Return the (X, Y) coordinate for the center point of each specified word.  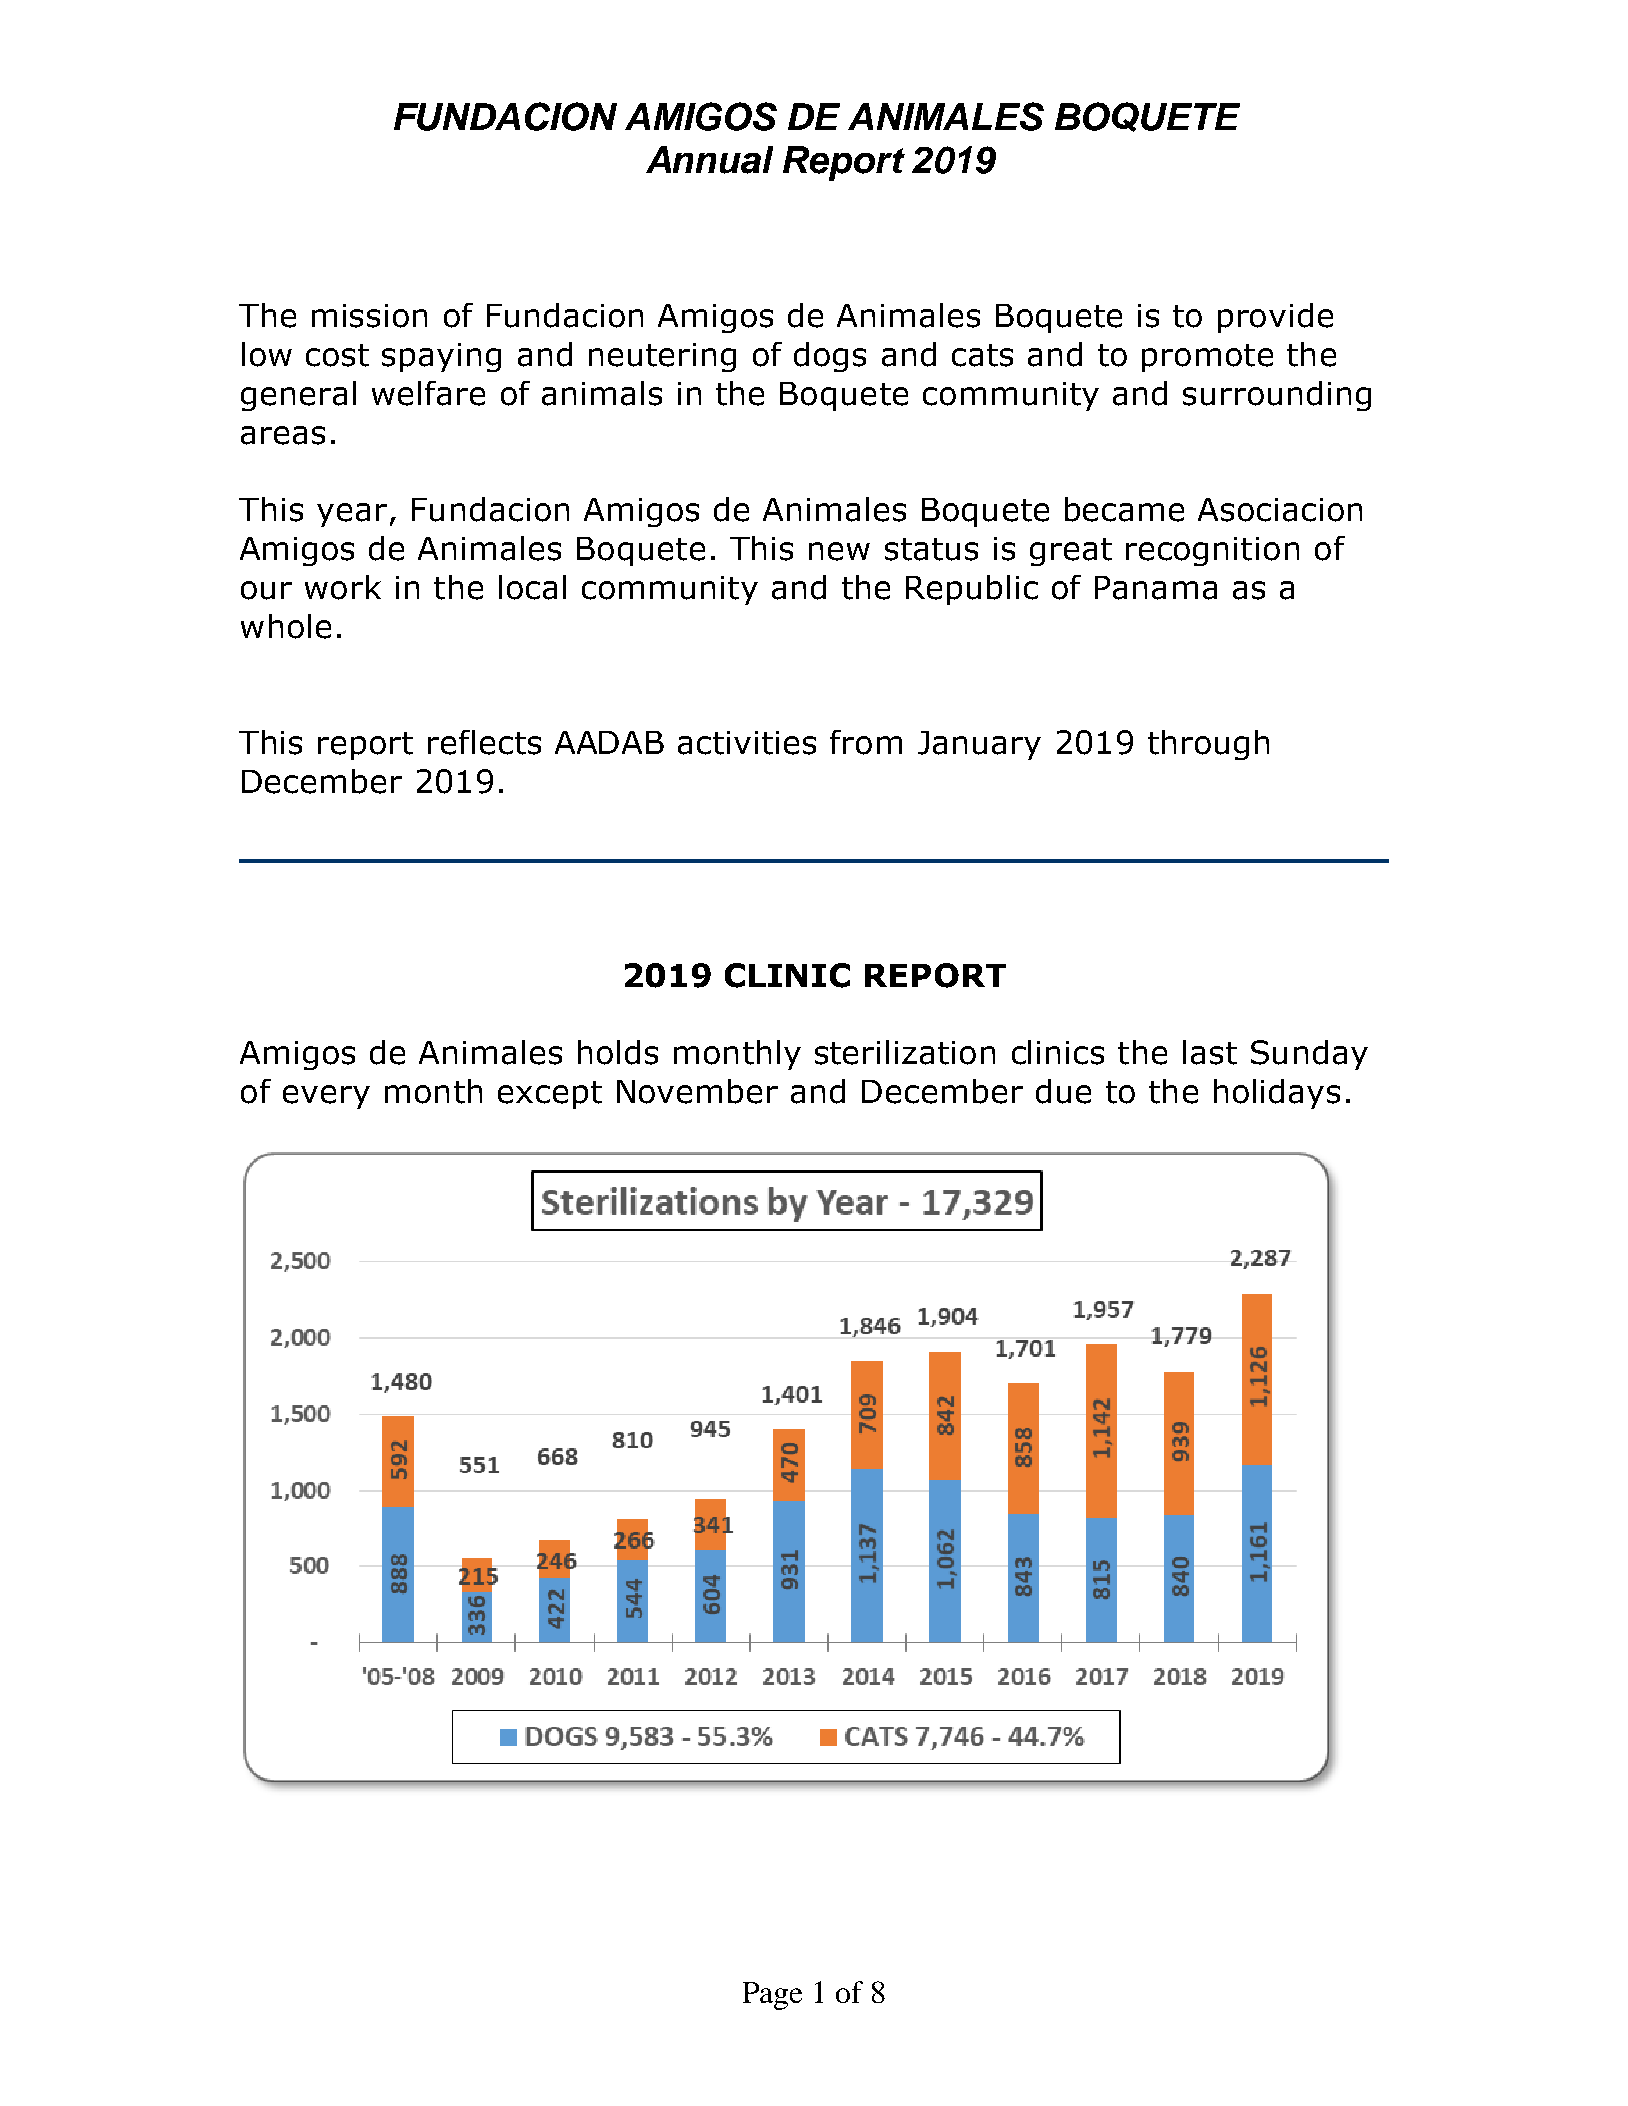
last (1210, 1052)
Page (772, 1996)
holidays (1277, 1094)
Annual (709, 160)
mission (369, 316)
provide (1275, 318)
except (550, 1095)
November (697, 1091)
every (326, 1097)
